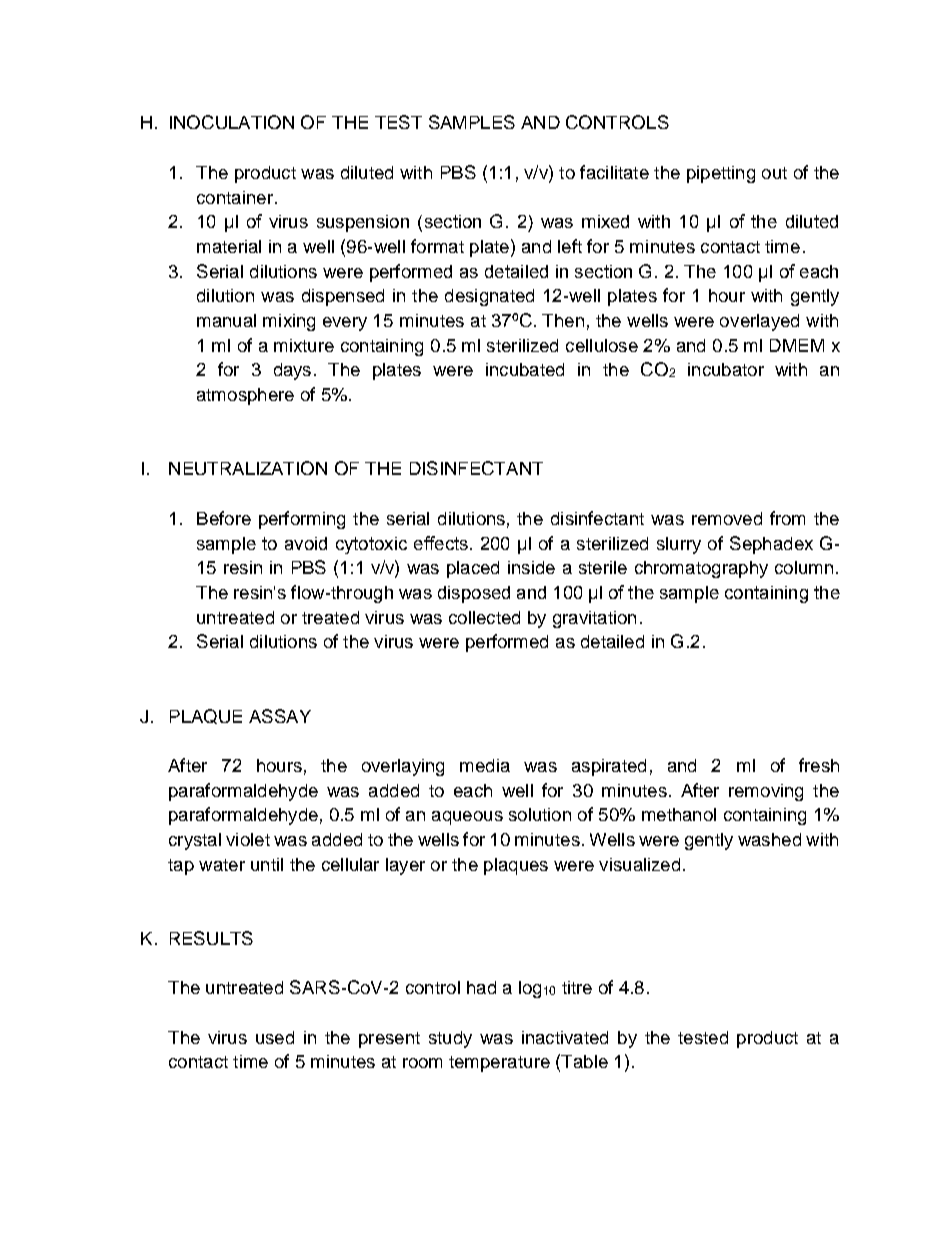 The height and width of the page is (1233, 952). Describe the element at coordinates (721, 174) in the page. I see `pipetting` at that location.
